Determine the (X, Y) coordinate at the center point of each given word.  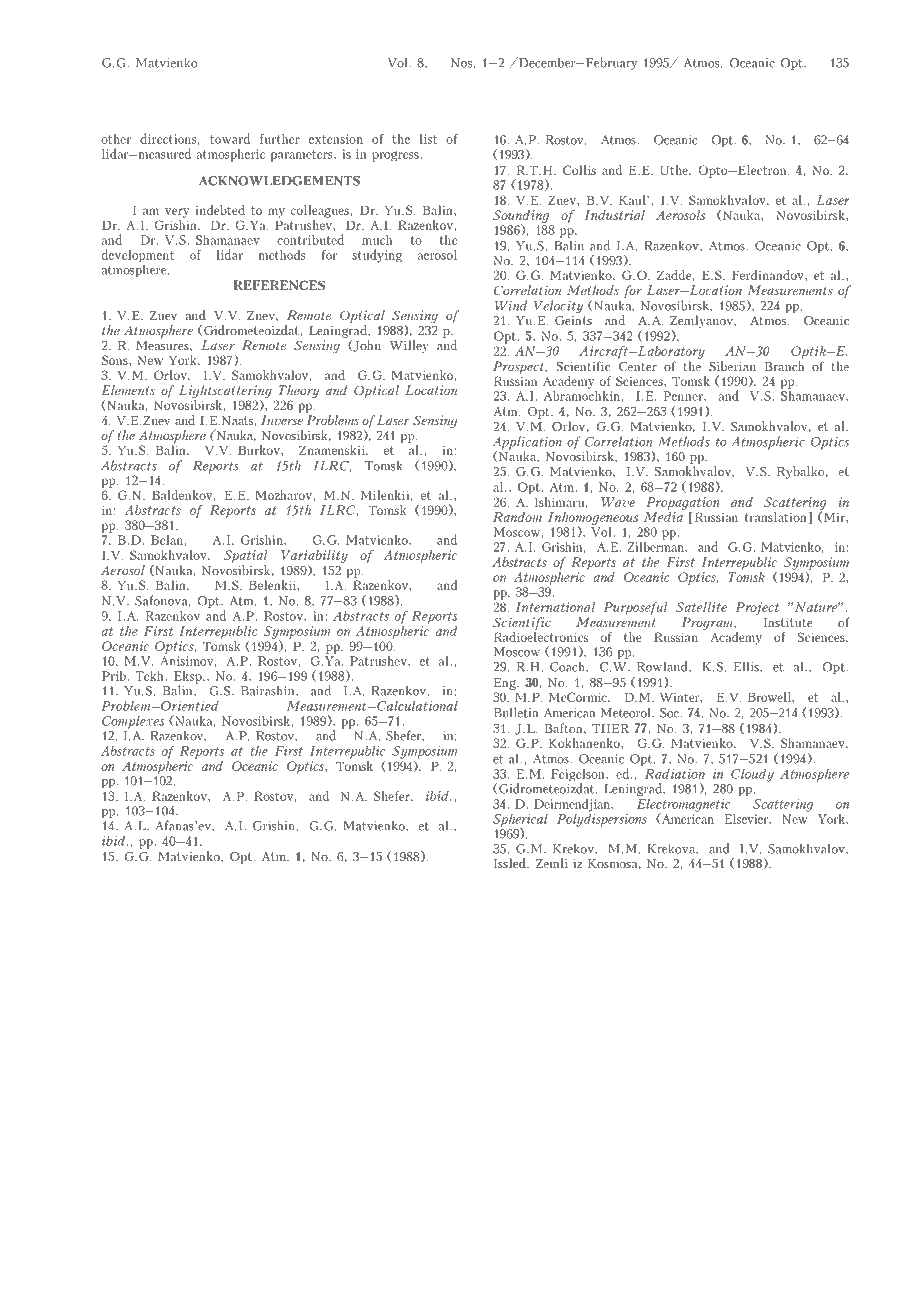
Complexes (133, 722)
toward (230, 138)
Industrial (615, 215)
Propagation (683, 505)
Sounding (521, 217)
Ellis (747, 666)
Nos (461, 63)
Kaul (633, 200)
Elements (128, 390)
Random (517, 517)
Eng (506, 684)
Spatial (246, 558)
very (177, 213)
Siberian (732, 366)
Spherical (520, 821)
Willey (409, 346)
